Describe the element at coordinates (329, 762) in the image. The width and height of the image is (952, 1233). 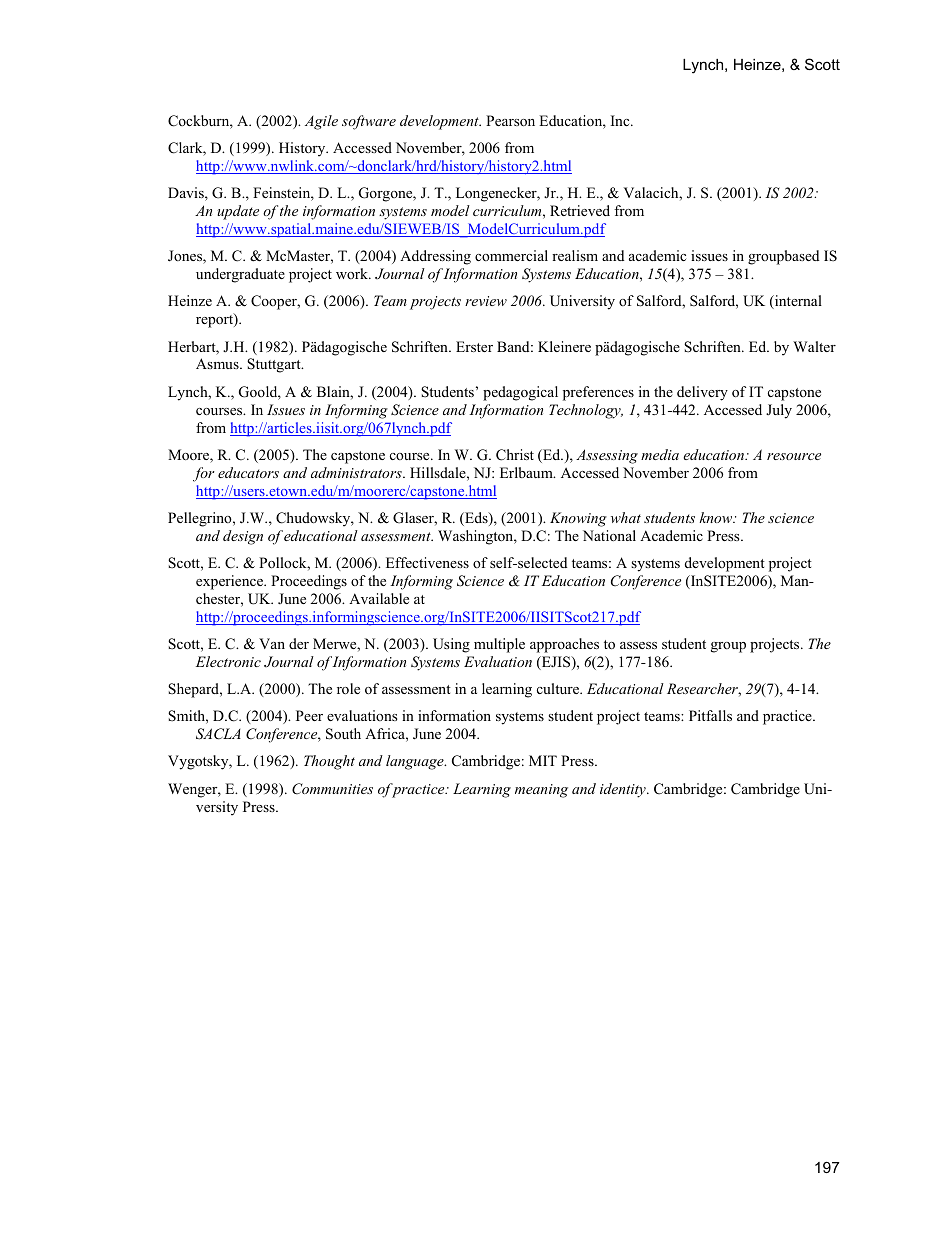
I see `Thought` at that location.
